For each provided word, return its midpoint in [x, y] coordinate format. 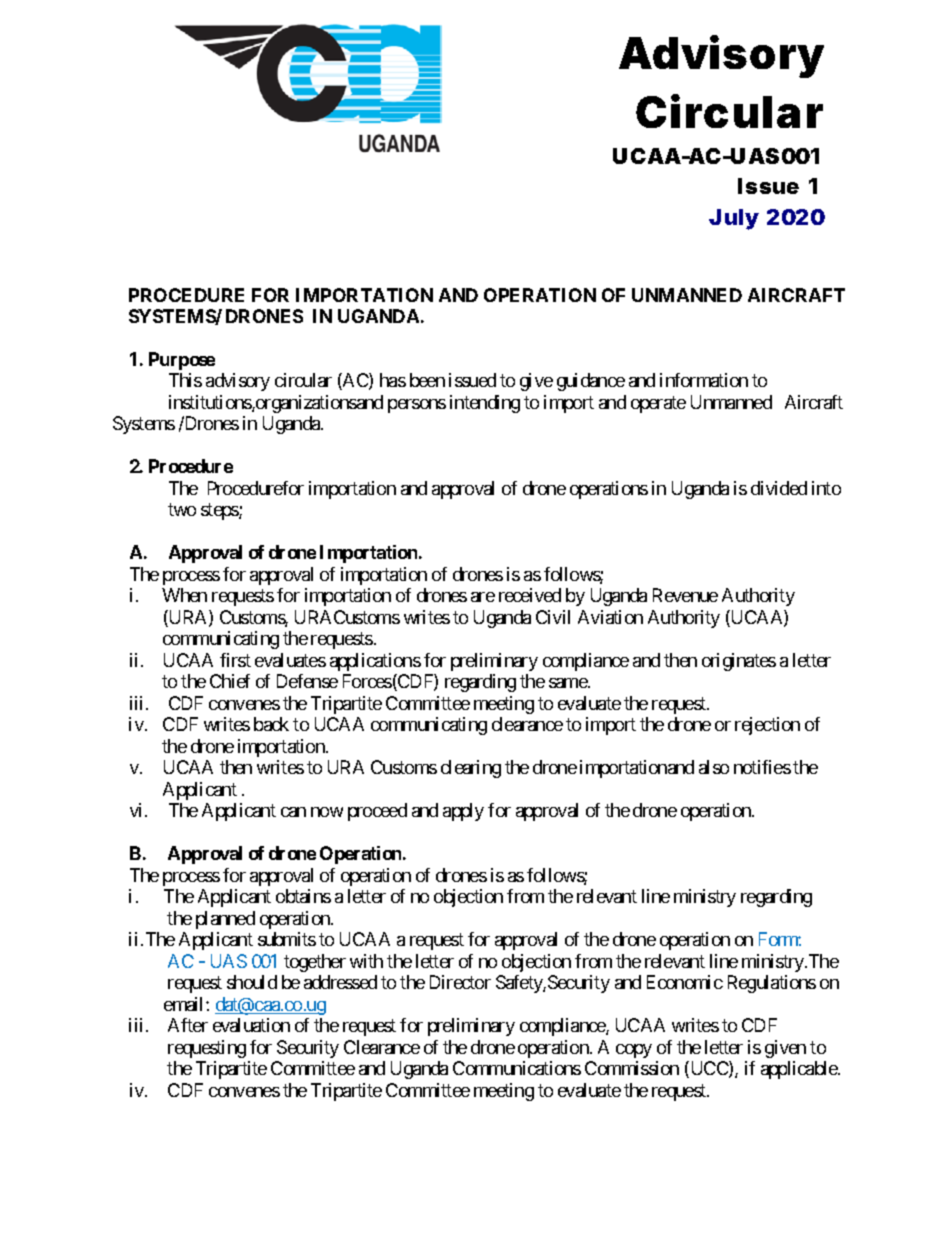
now [327, 812]
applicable [800, 1070]
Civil [553, 617]
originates [739, 662]
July [734, 219]
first [235, 660]
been [427, 380]
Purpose [182, 361]
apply [463, 812]
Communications [517, 1068]
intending [485, 404]
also [714, 767]
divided [779, 488]
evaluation [251, 1025]
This [185, 380]
